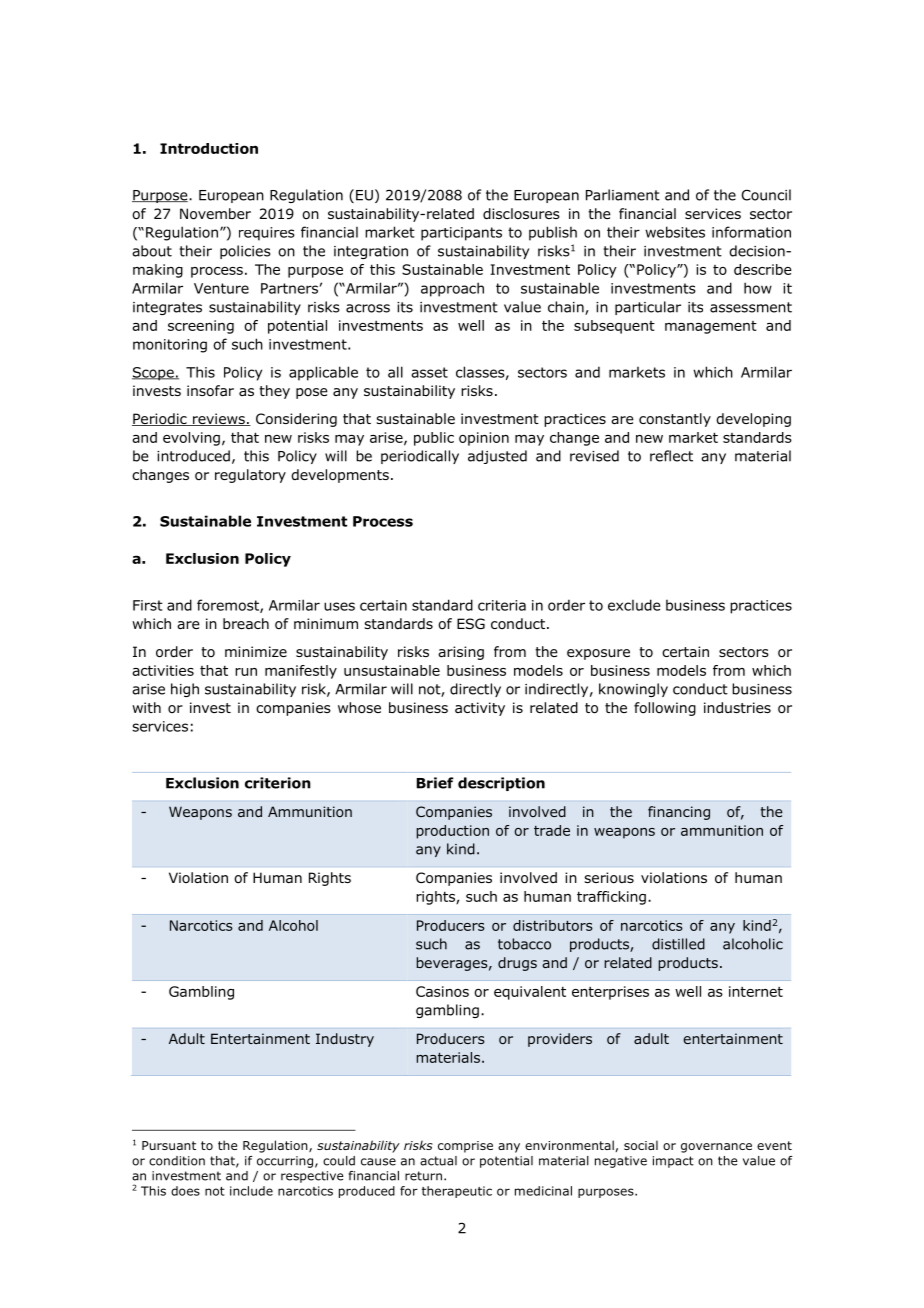 Image resolution: width=924 pixels, height=1308 pixels. I want to click on foremost, so click(229, 606).
